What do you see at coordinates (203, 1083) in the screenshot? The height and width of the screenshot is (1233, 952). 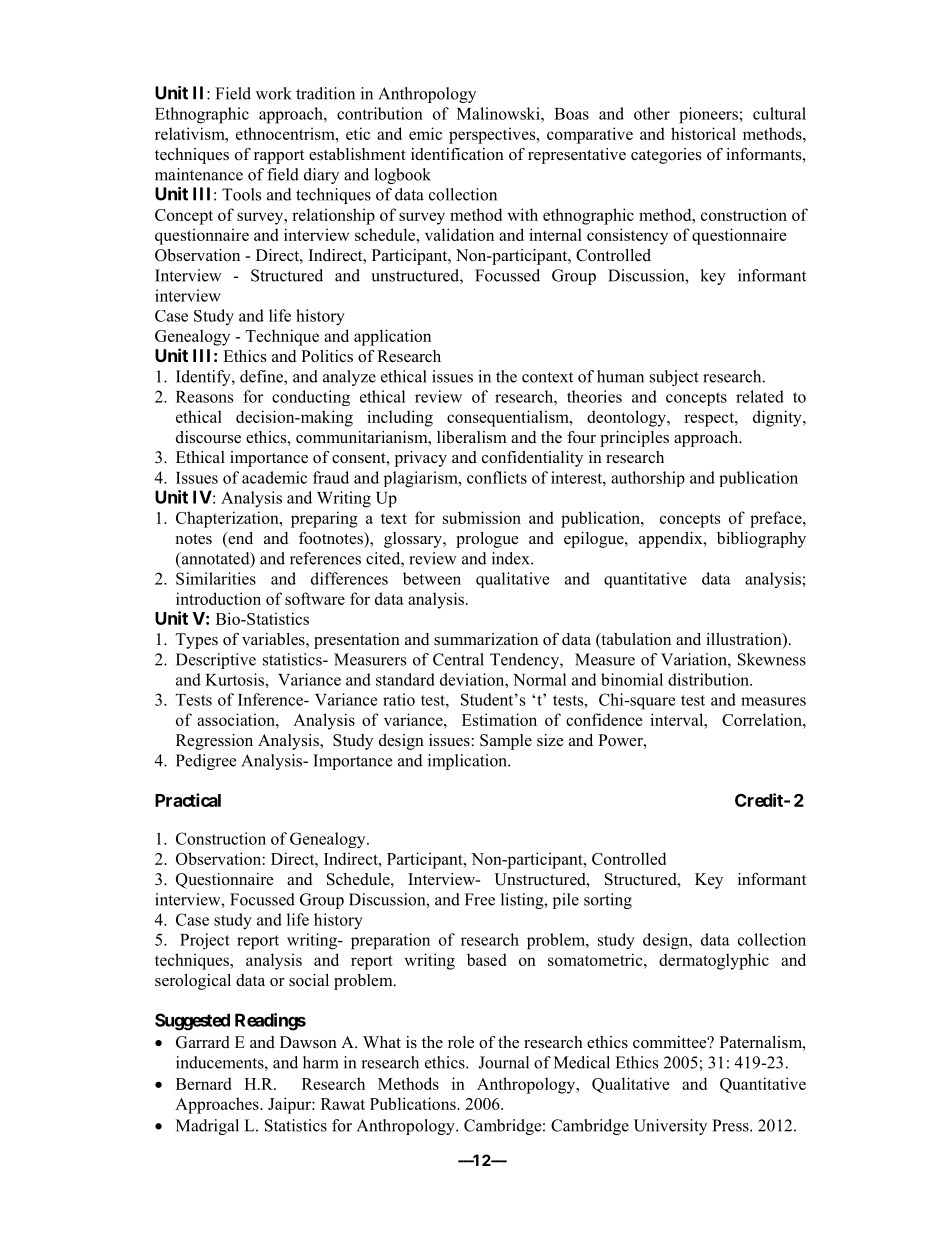 I see `Bernard` at bounding box center [203, 1083].
